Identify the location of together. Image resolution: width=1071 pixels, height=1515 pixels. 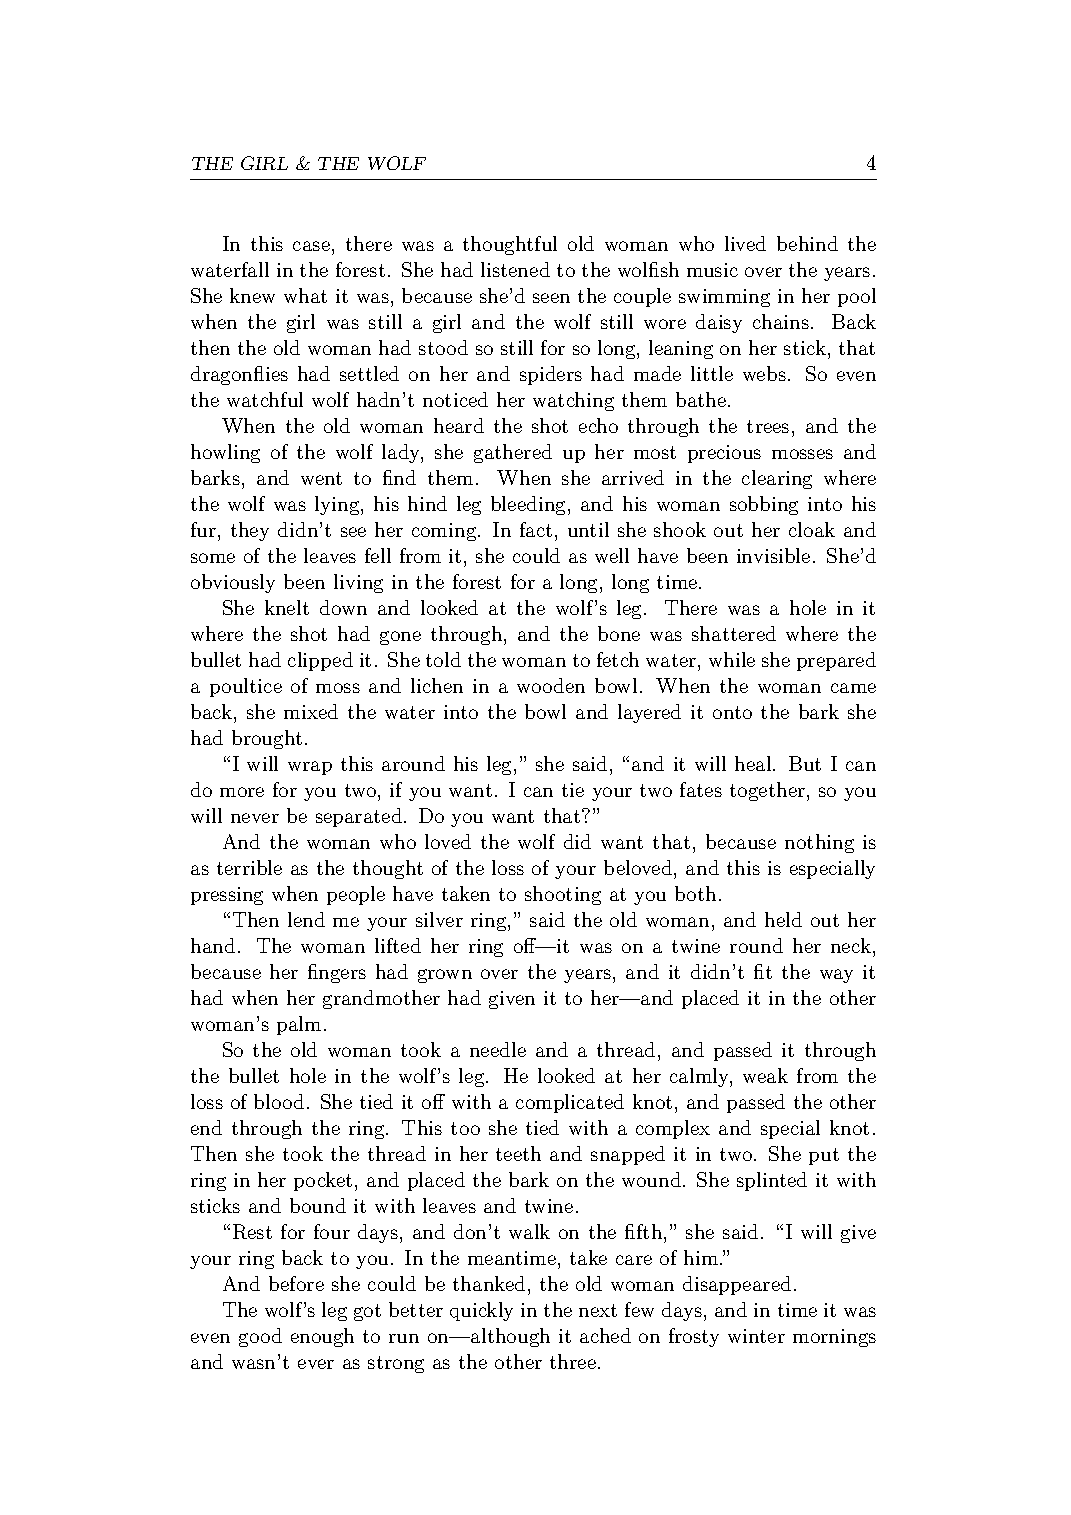
(767, 791).
